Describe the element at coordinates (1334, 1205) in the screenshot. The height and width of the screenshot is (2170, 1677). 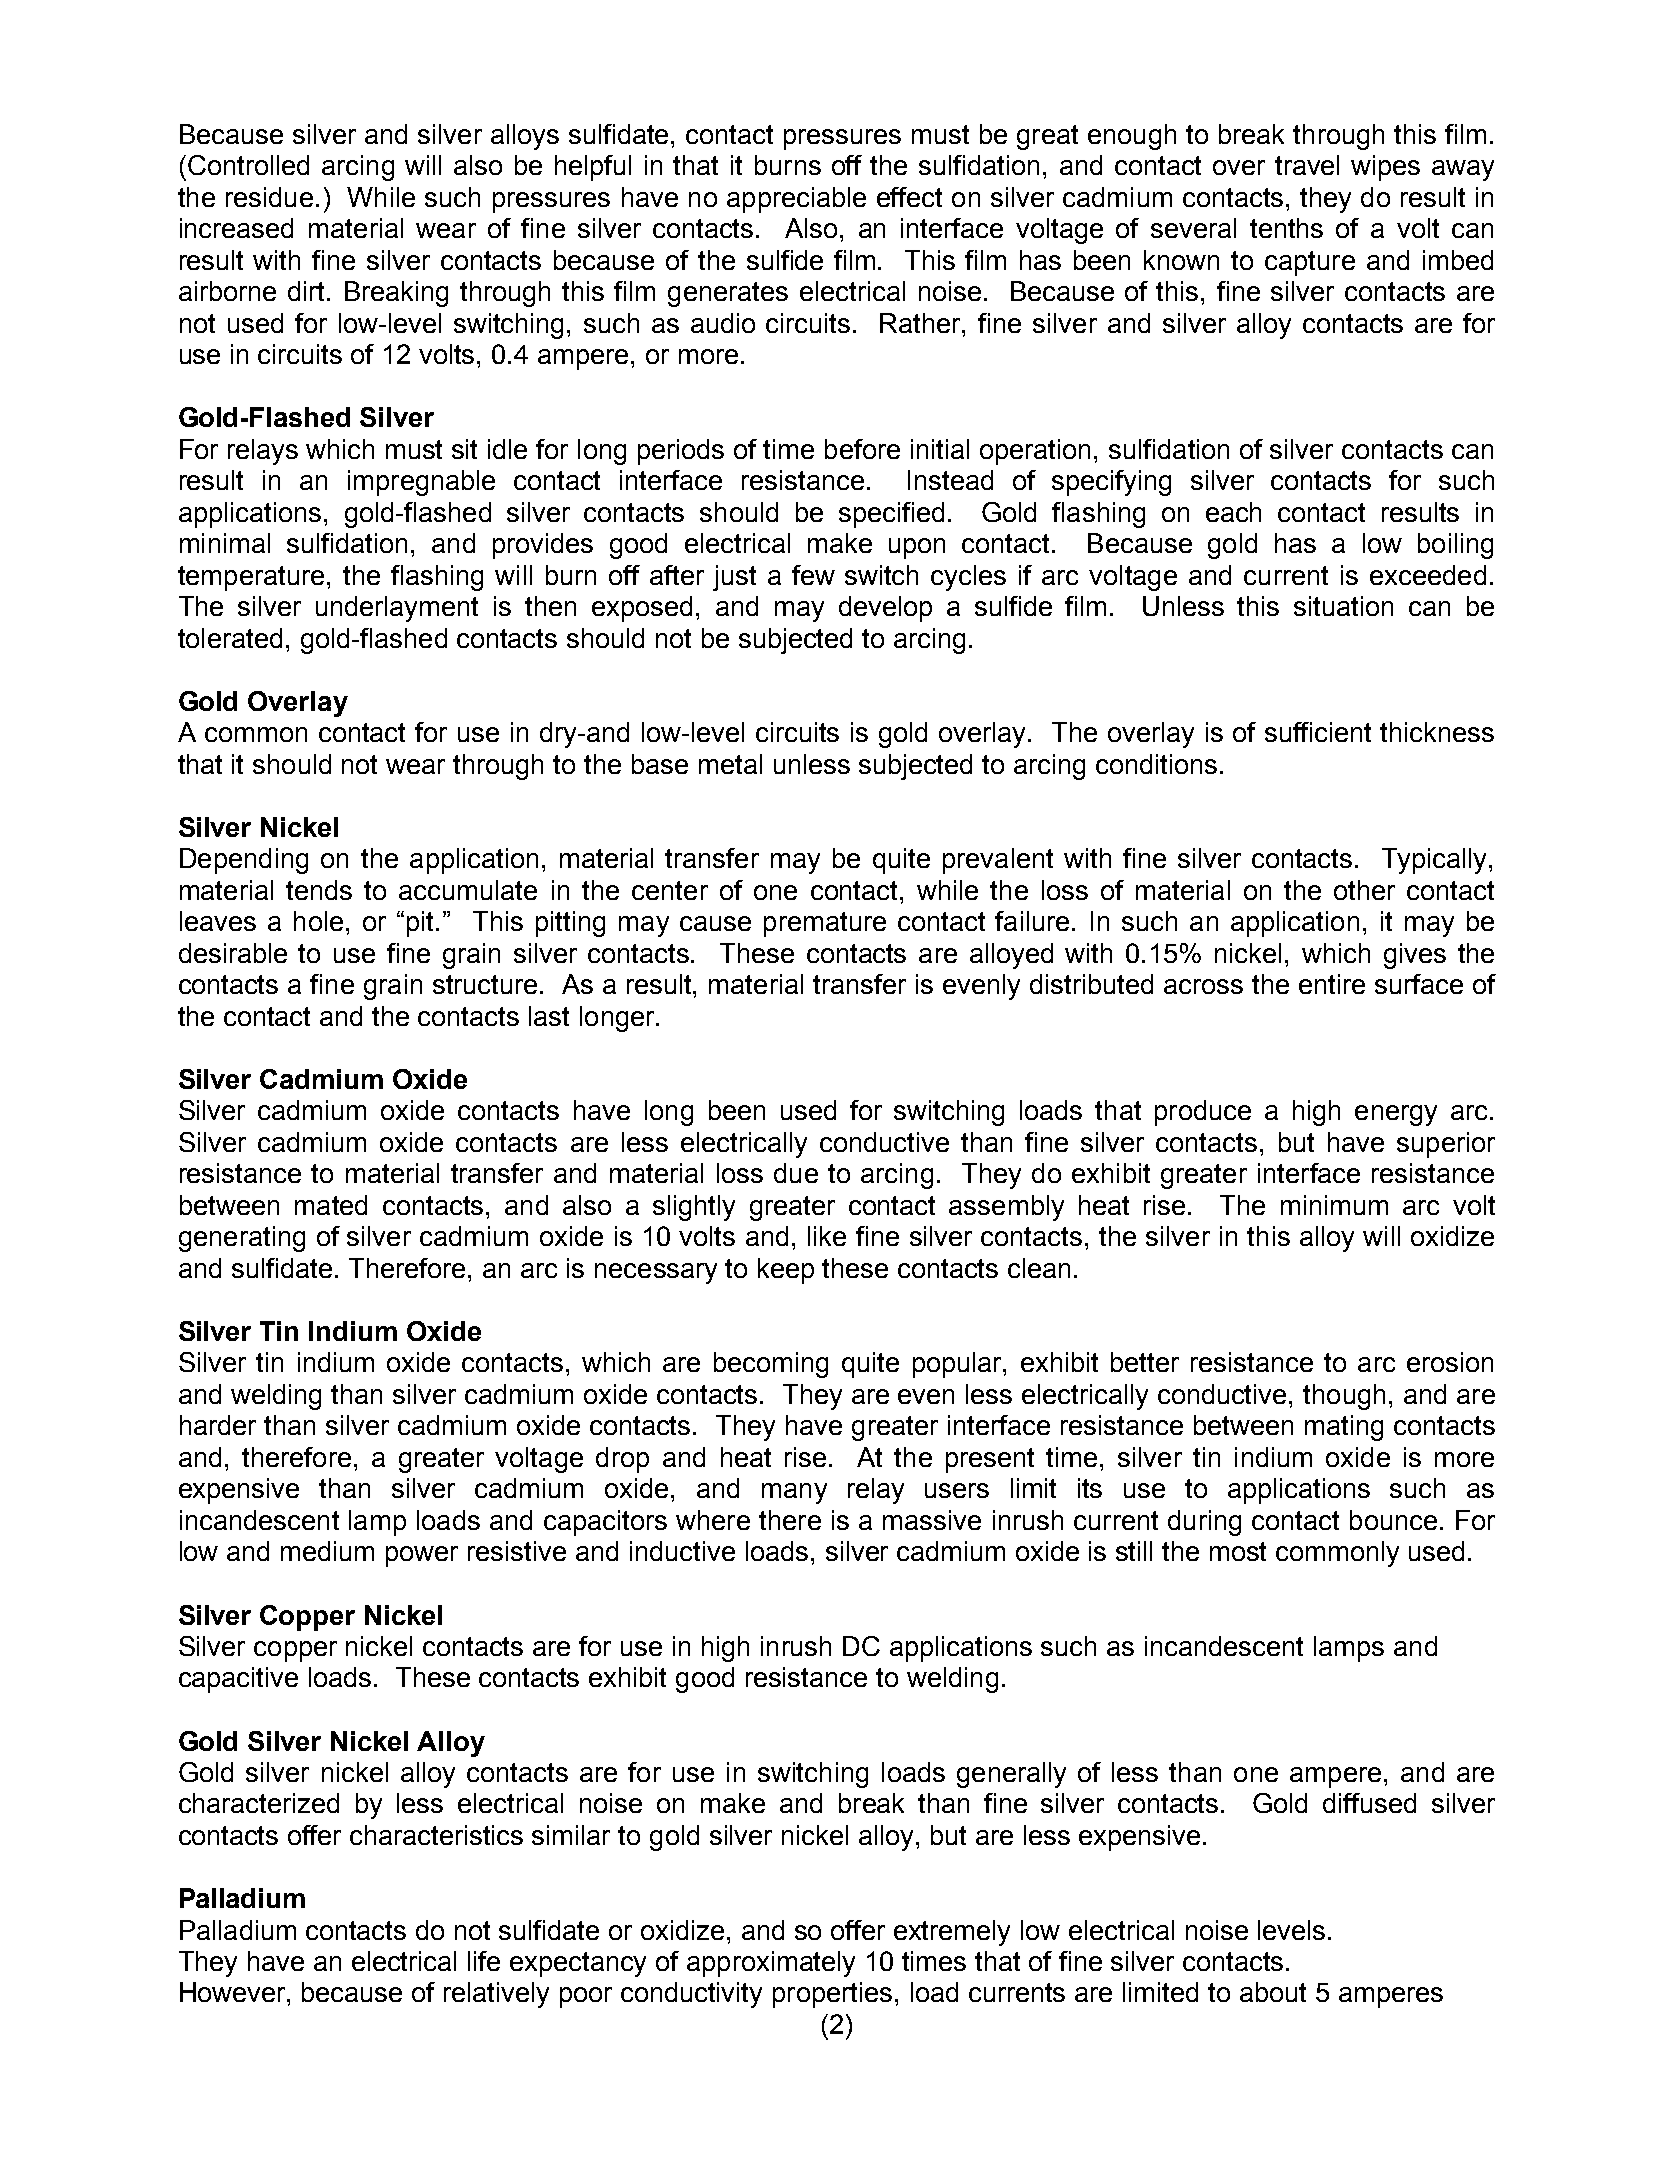
I see `minimum` at that location.
